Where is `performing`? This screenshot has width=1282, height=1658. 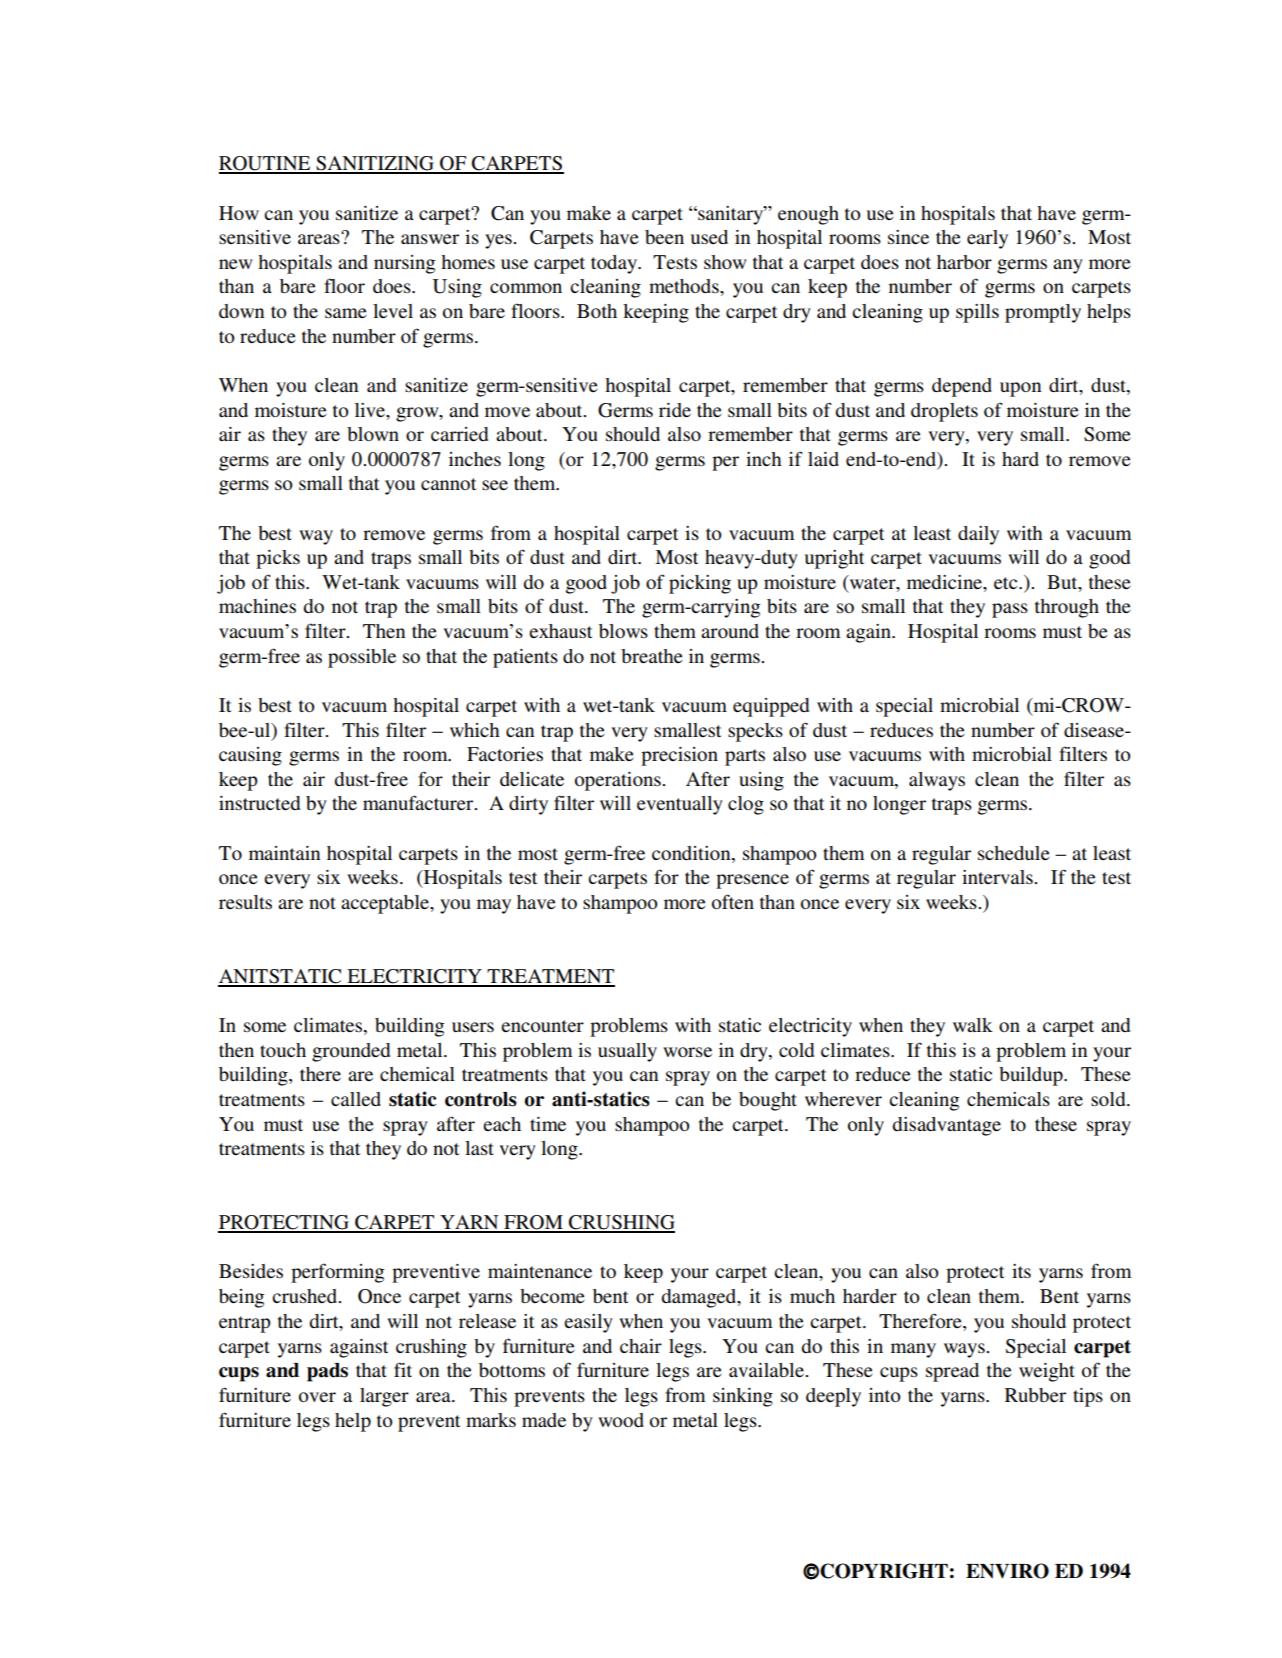 performing is located at coordinates (337, 1273).
